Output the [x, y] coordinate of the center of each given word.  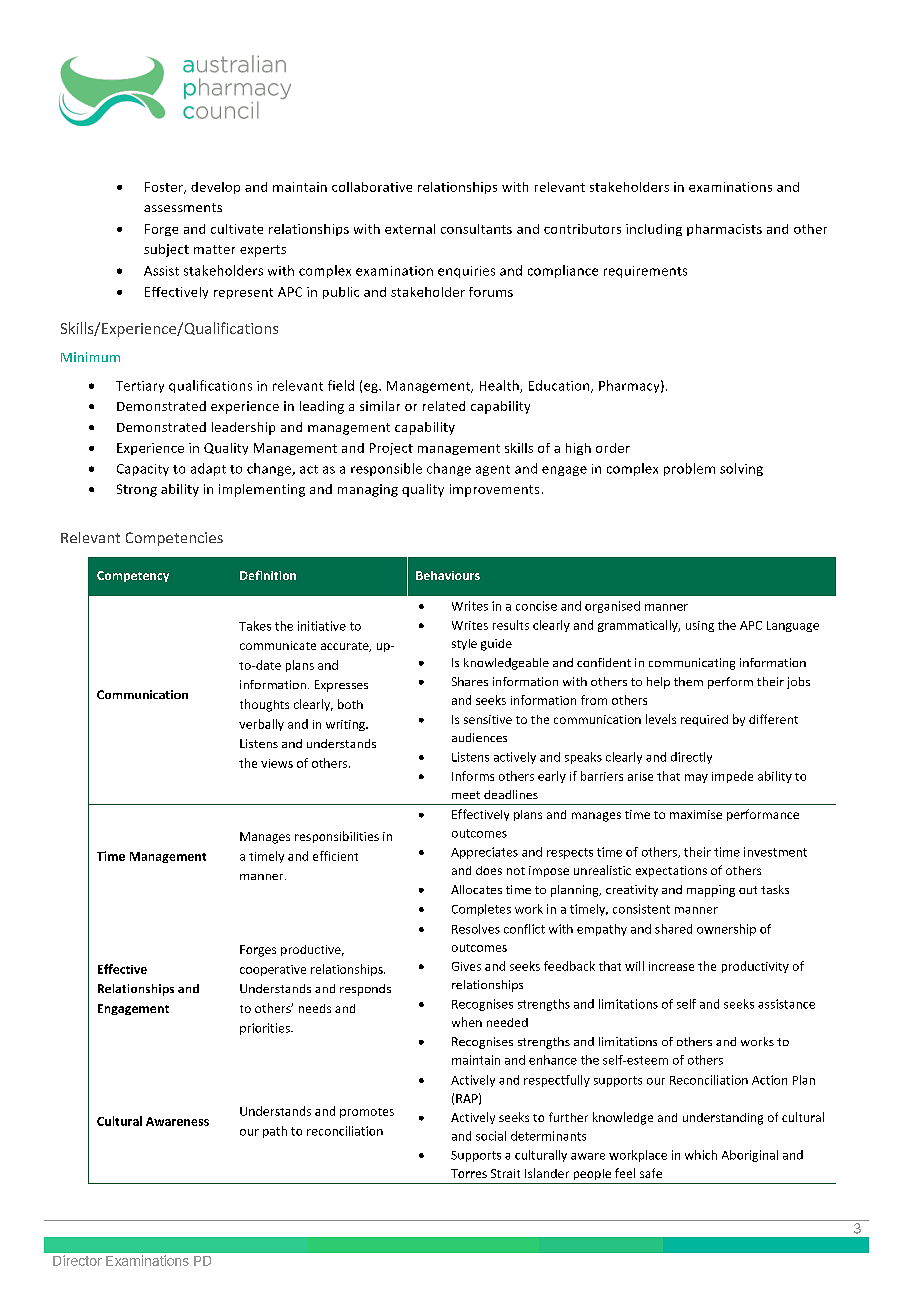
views [277, 763]
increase [671, 966]
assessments [183, 207]
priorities [266, 1029]
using [700, 626]
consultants [476, 229]
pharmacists [724, 230]
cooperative [273, 970]
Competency [133, 576]
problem [689, 469]
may [696, 778]
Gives [466, 966]
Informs [473, 776]
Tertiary [140, 387]
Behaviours [448, 575]
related [444, 406]
